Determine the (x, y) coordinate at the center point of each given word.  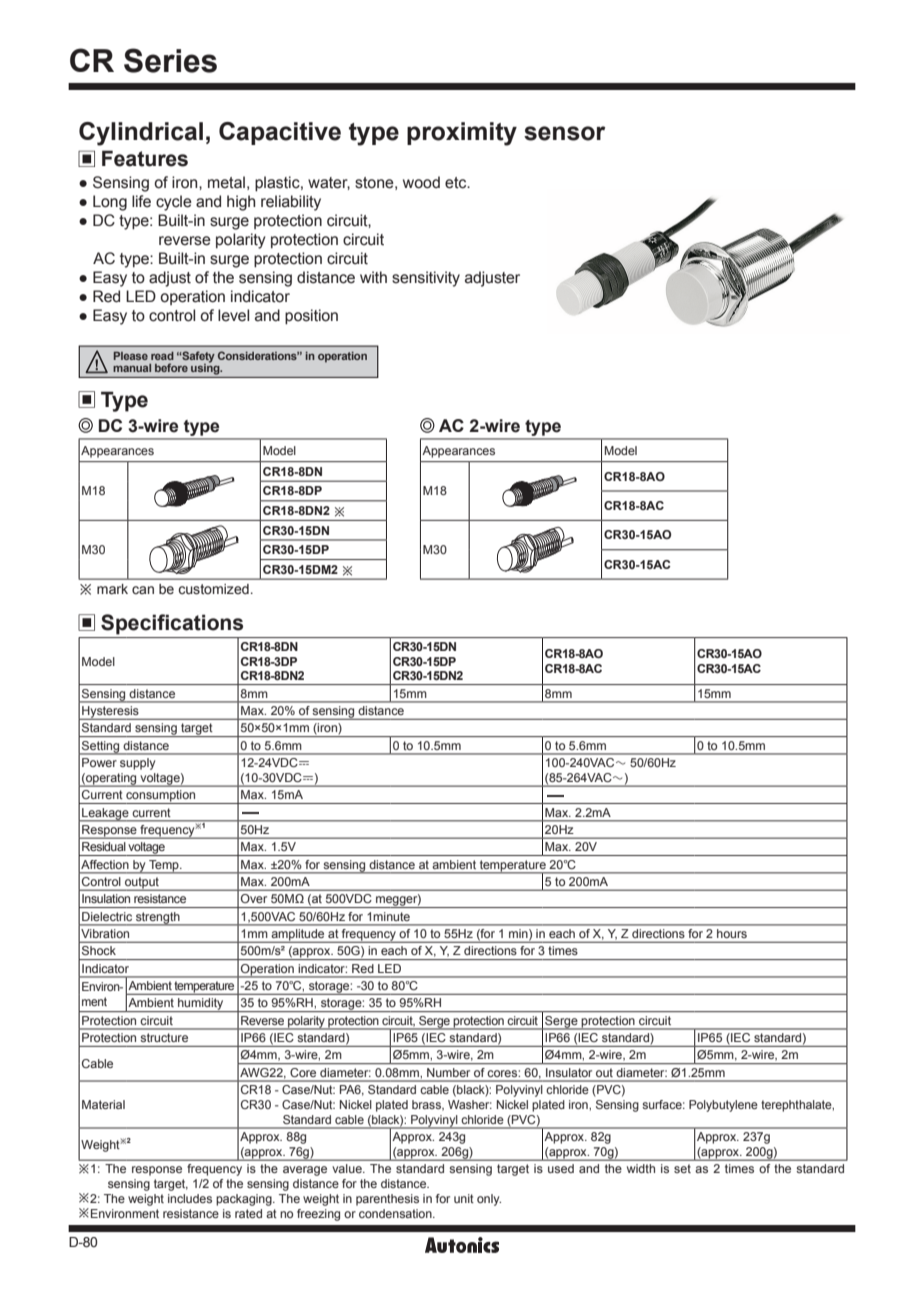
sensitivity (426, 279)
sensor (565, 133)
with (373, 277)
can (143, 590)
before (171, 367)
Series (170, 60)
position (311, 317)
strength (158, 919)
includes (190, 1198)
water (329, 183)
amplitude (298, 936)
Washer (470, 1104)
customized (213, 589)
